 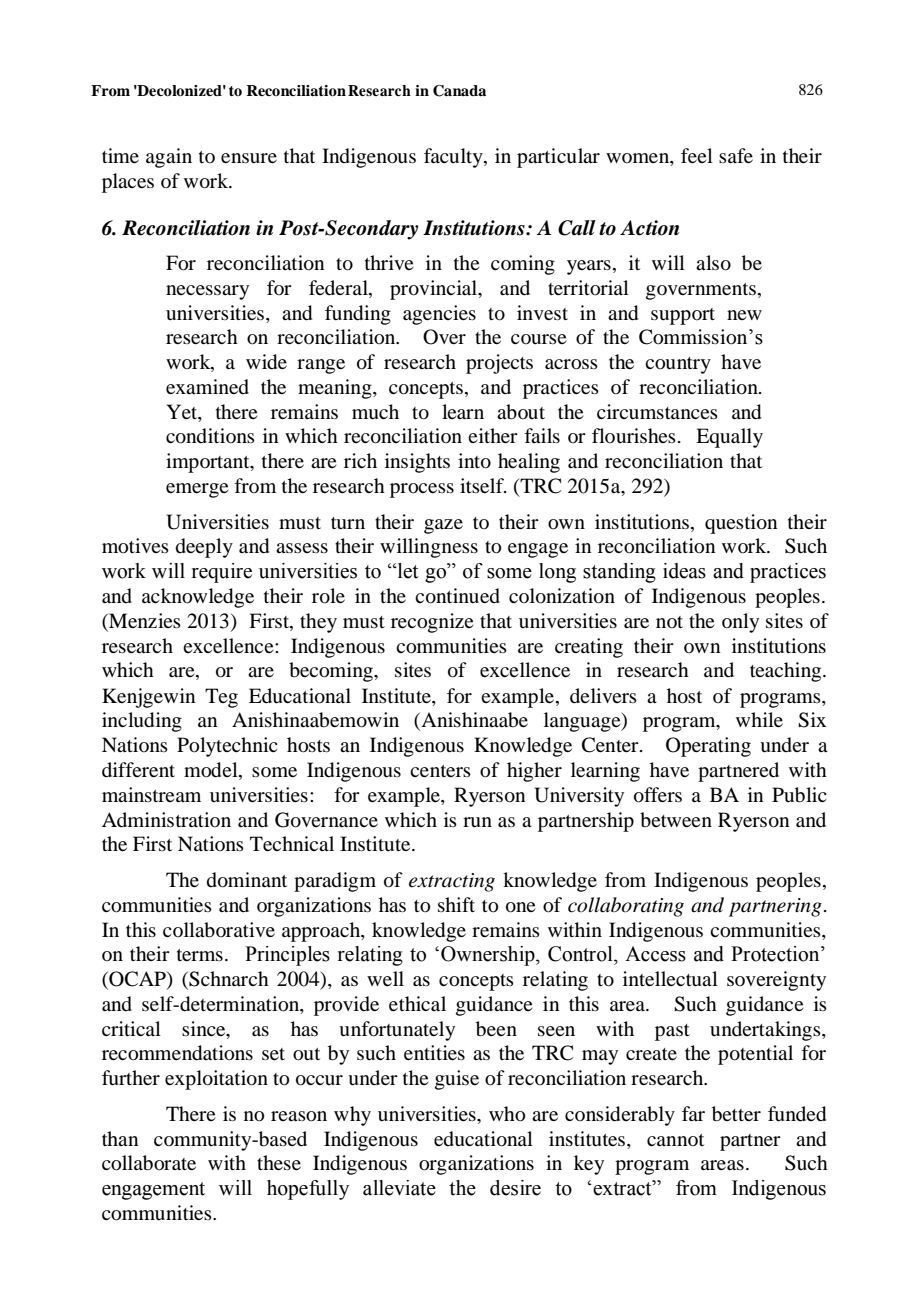 I want to click on into, so click(x=474, y=461).
